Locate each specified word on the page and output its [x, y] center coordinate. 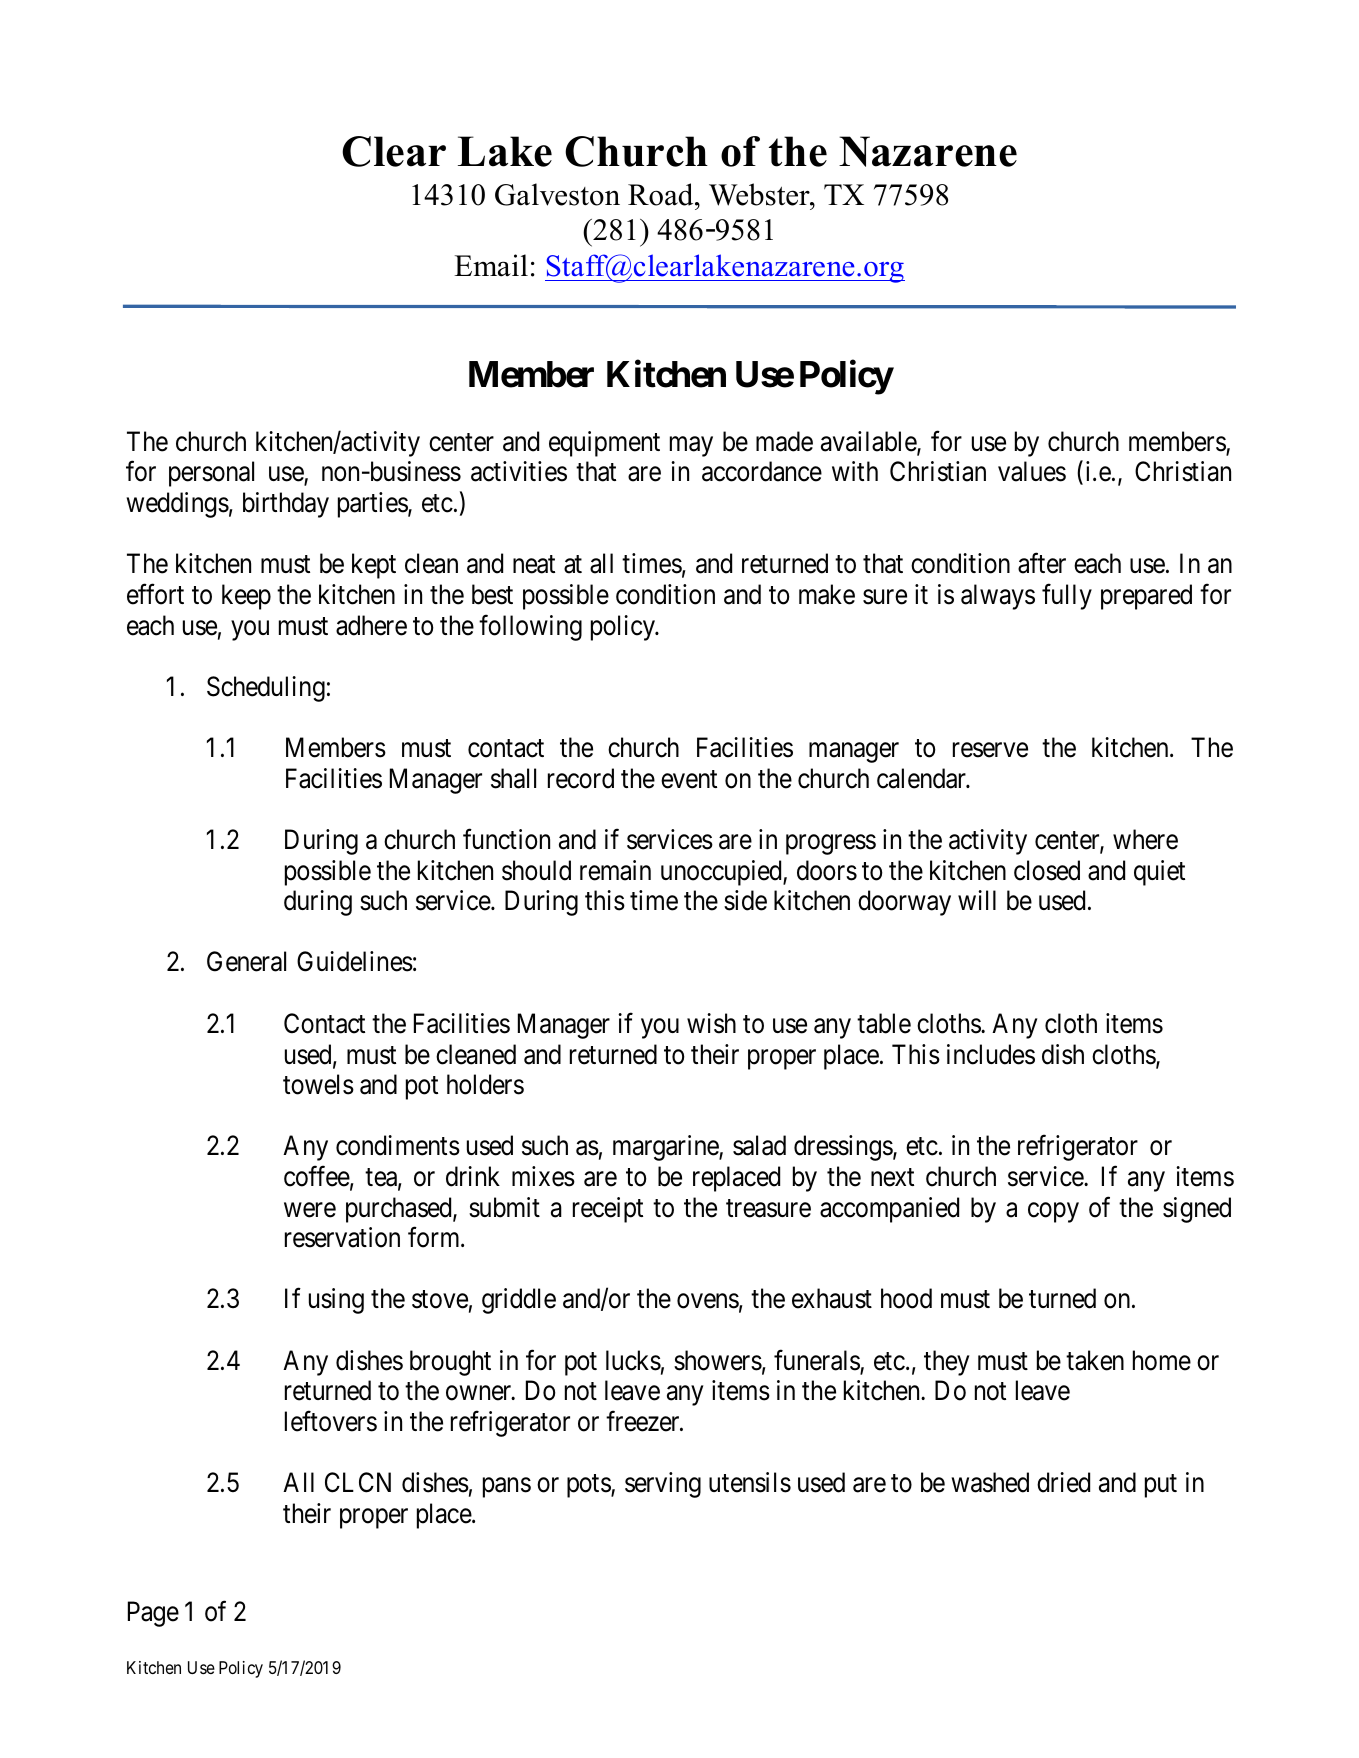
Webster [760, 194]
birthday [286, 505]
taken [1095, 1360]
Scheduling [266, 689]
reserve [990, 750]
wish [711, 1023]
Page [153, 1614]
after [1042, 563]
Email [491, 265]
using [336, 1301]
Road [662, 194]
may [691, 447]
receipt [608, 1210]
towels [318, 1084]
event [689, 779]
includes [991, 1054]
